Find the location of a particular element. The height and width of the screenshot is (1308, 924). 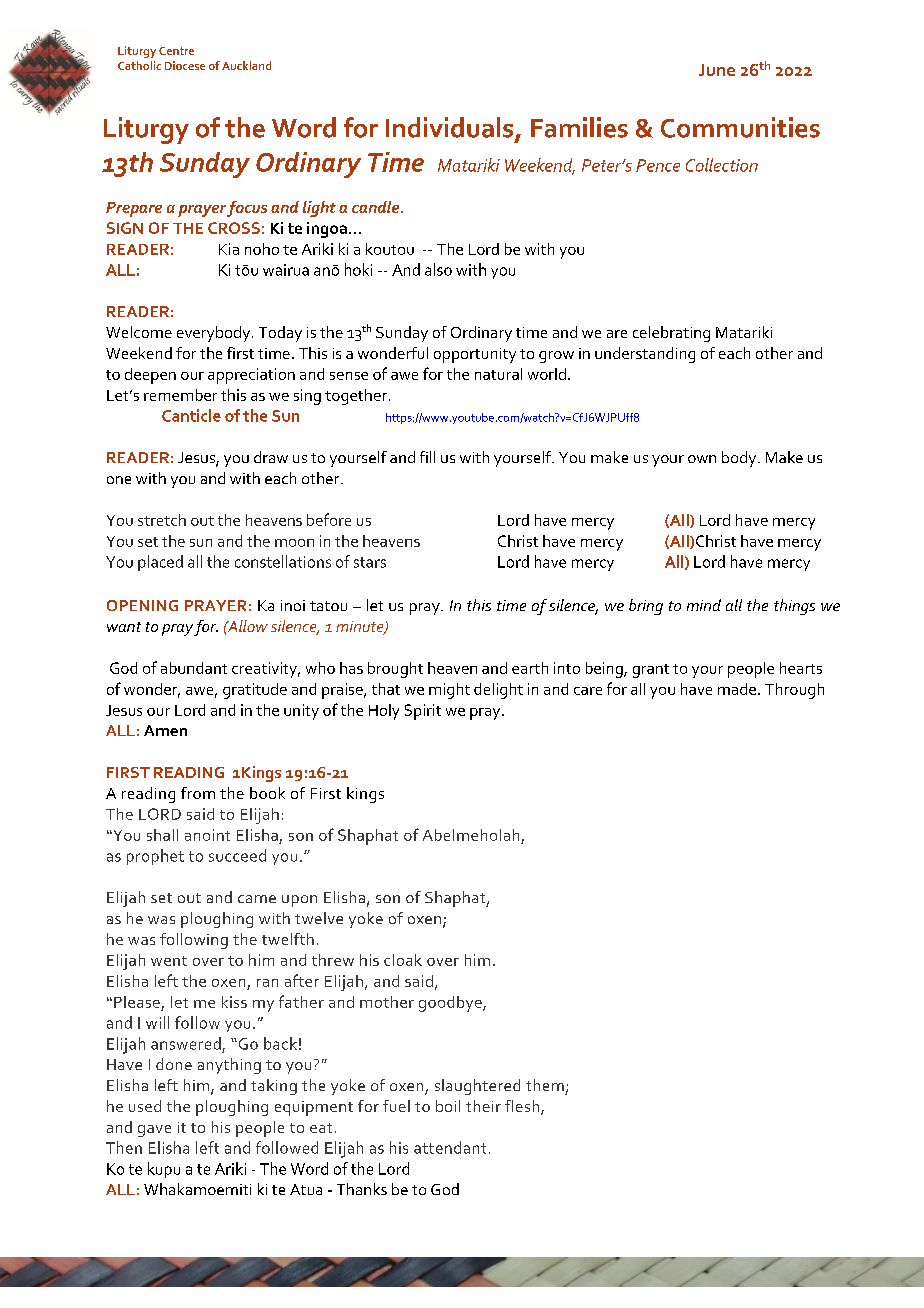

abundant is located at coordinates (194, 668).
